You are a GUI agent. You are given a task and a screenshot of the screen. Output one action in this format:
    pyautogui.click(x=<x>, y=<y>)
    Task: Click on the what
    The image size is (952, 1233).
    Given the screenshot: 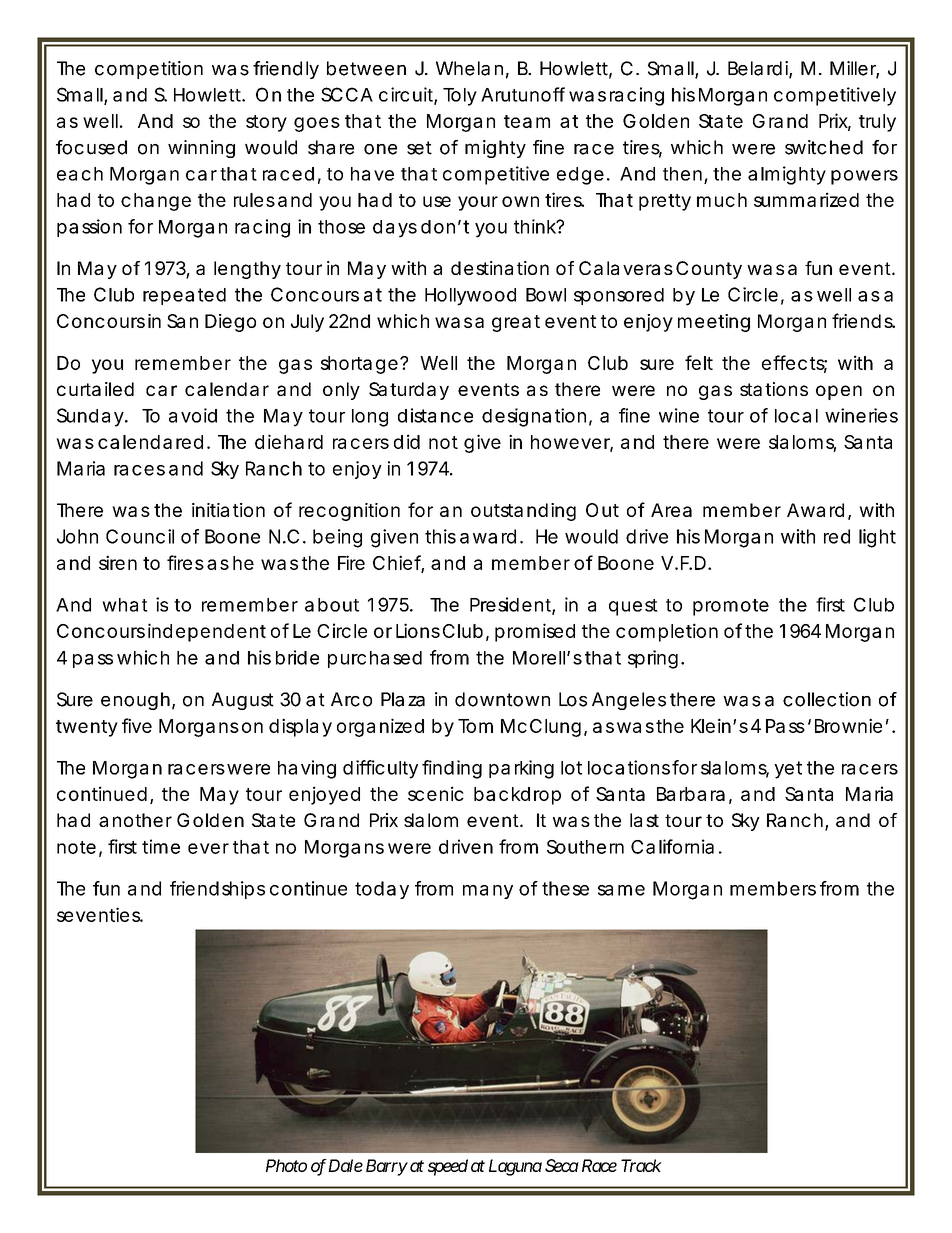 What is the action you would take?
    pyautogui.click(x=125, y=605)
